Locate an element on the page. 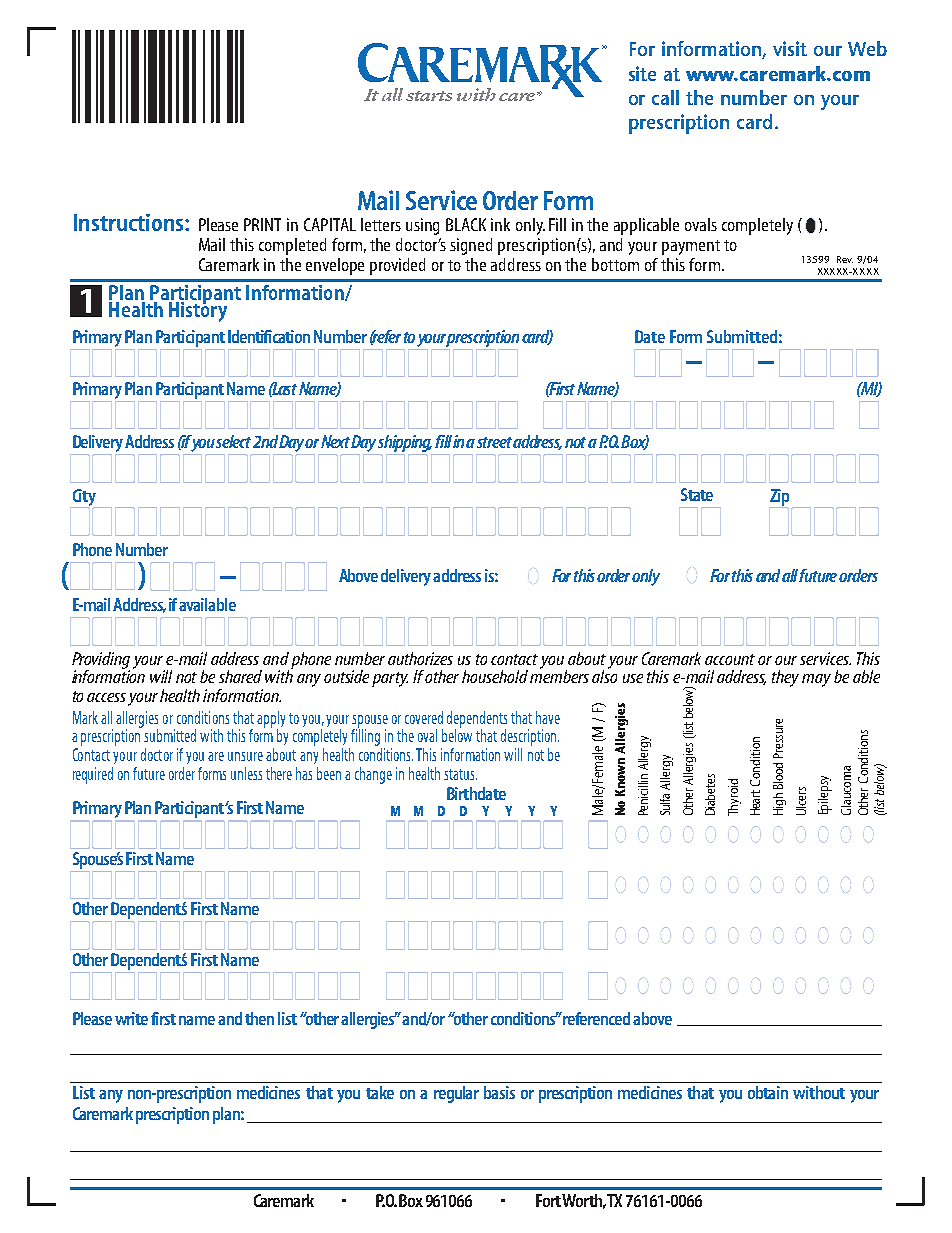  site is located at coordinates (642, 73).
